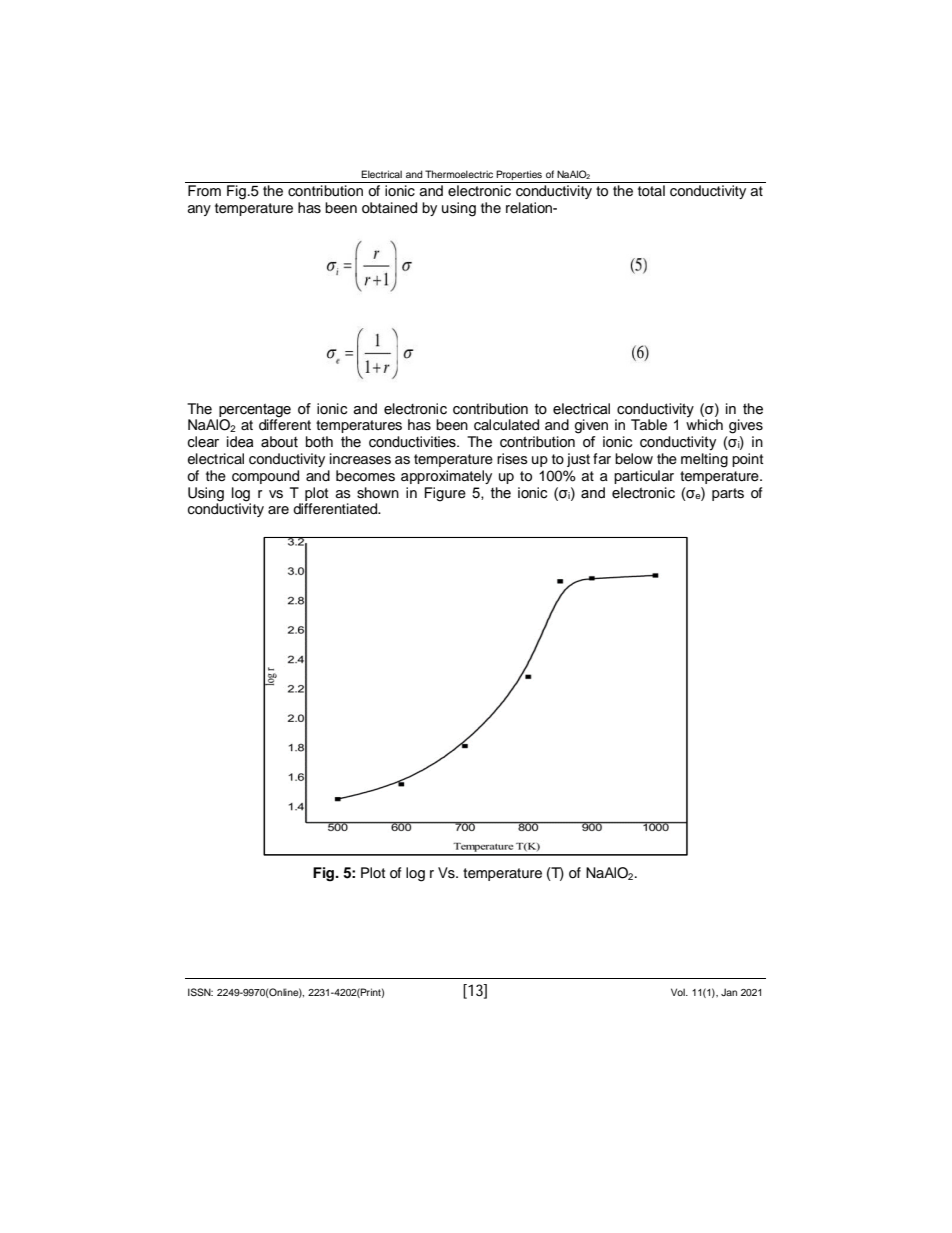 This screenshot has height=1233, width=952. Describe the element at coordinates (729, 992) in the screenshot. I see `Jan` at that location.
